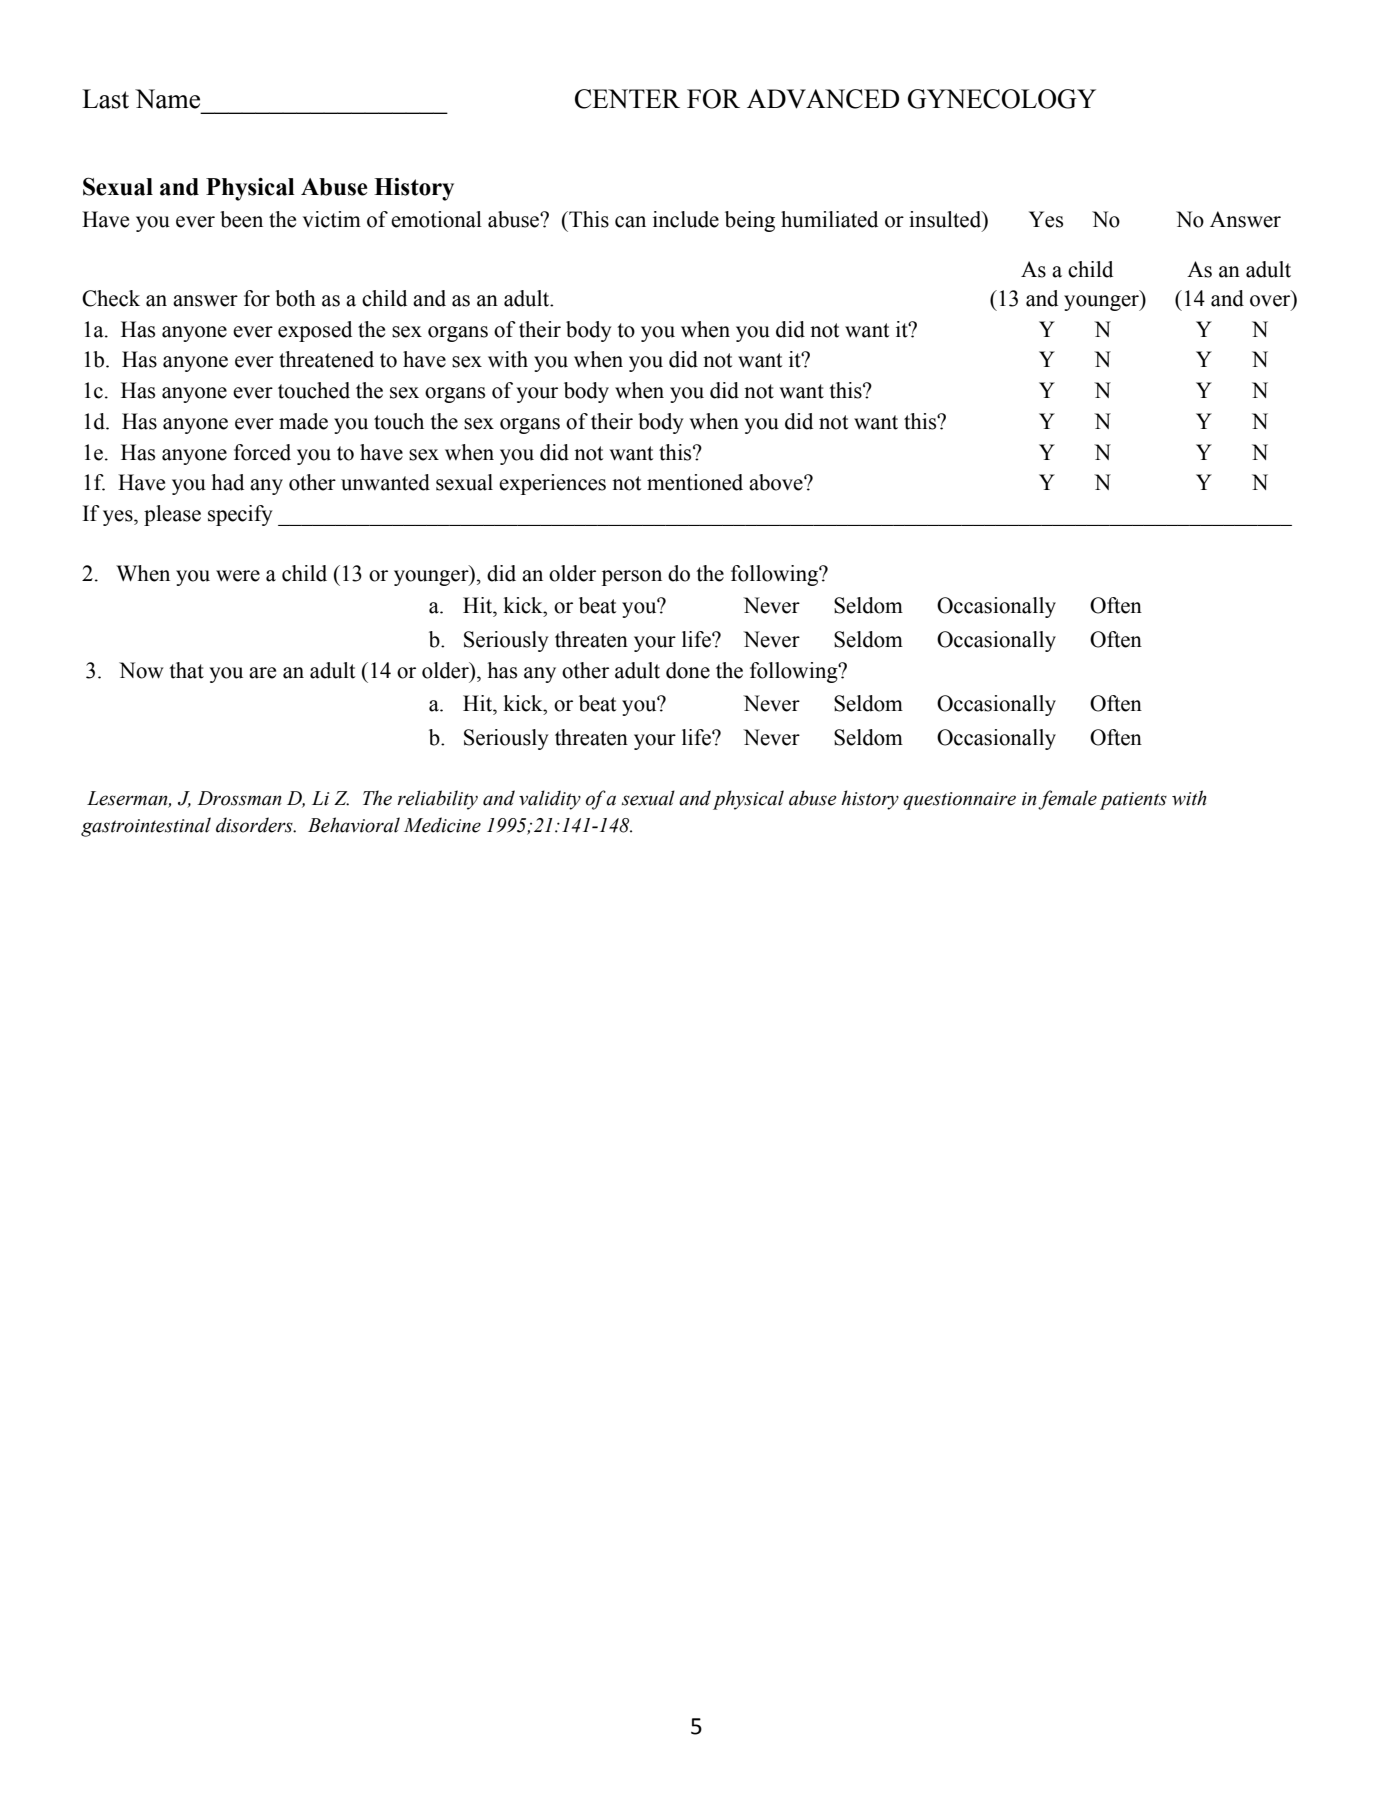  What do you see at coordinates (1271, 302) in the image?
I see `over` at bounding box center [1271, 302].
